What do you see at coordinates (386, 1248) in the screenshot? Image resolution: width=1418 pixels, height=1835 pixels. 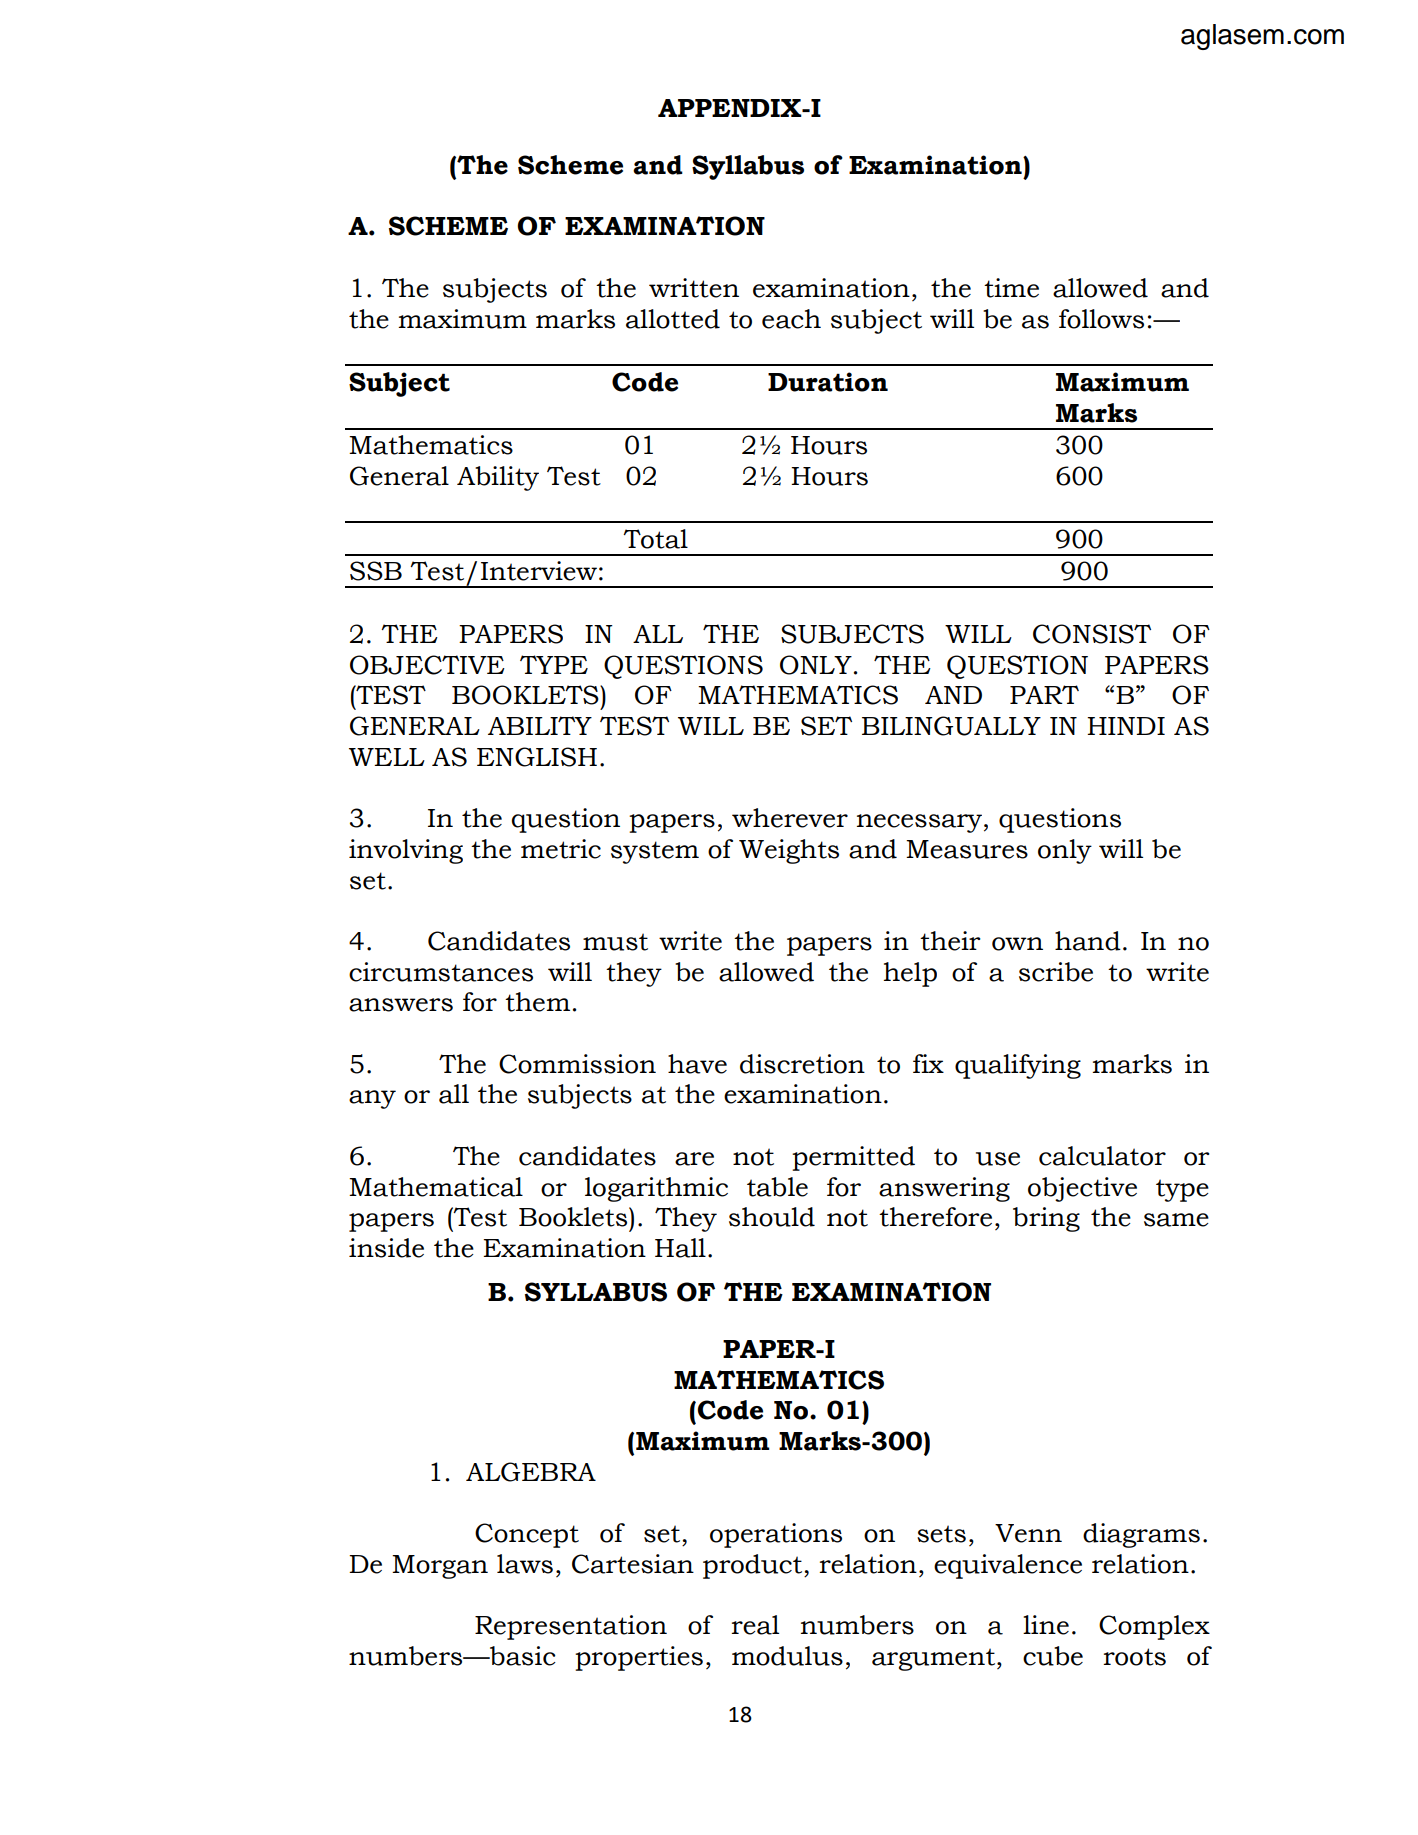 I see `inside` at bounding box center [386, 1248].
